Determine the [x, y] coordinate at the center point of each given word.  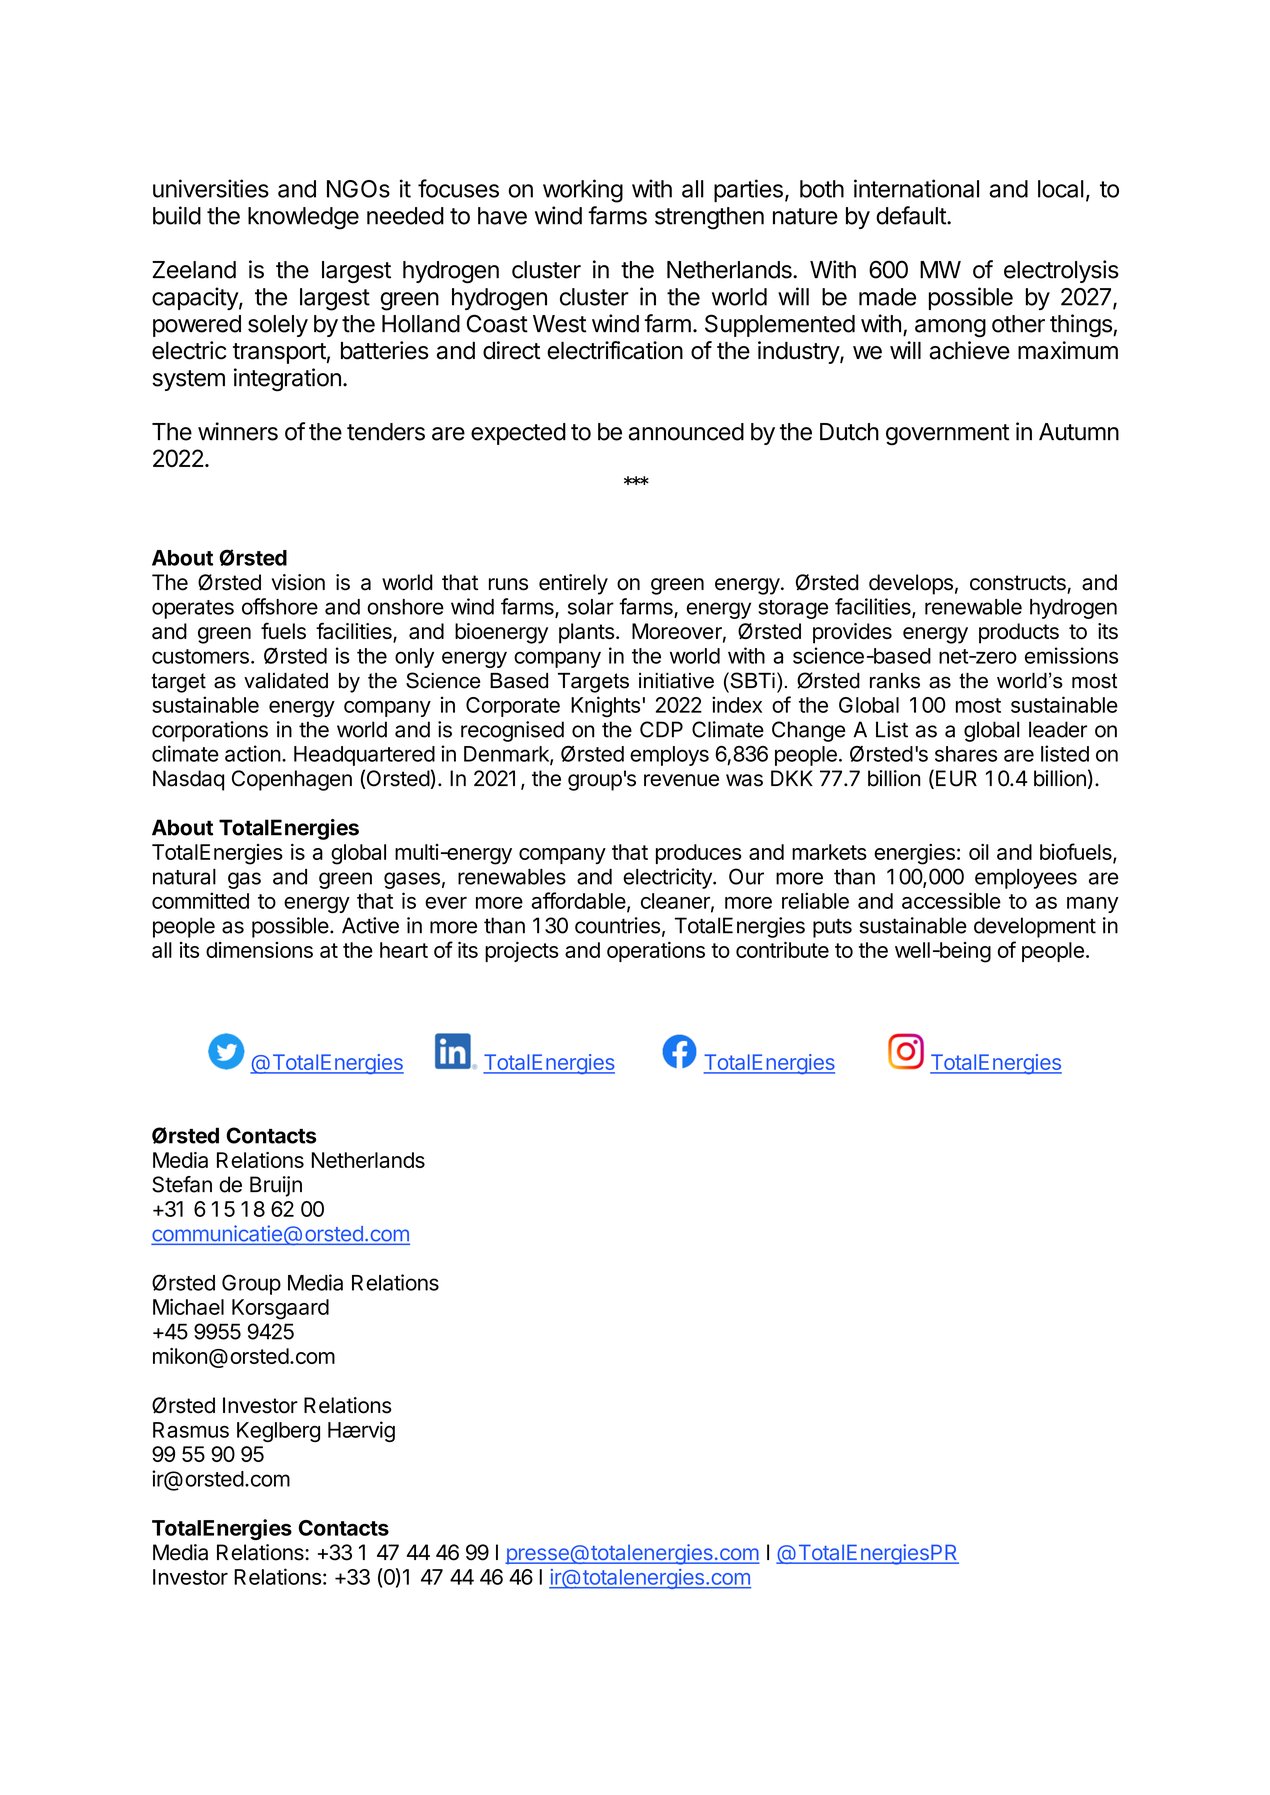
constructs [1019, 584]
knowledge [303, 218]
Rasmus [191, 1430]
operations [656, 952]
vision [298, 582]
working [583, 191]
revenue [681, 780]
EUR [956, 778]
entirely [573, 584]
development [1035, 927]
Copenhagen [292, 780]
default [912, 215]
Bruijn [276, 1186]
